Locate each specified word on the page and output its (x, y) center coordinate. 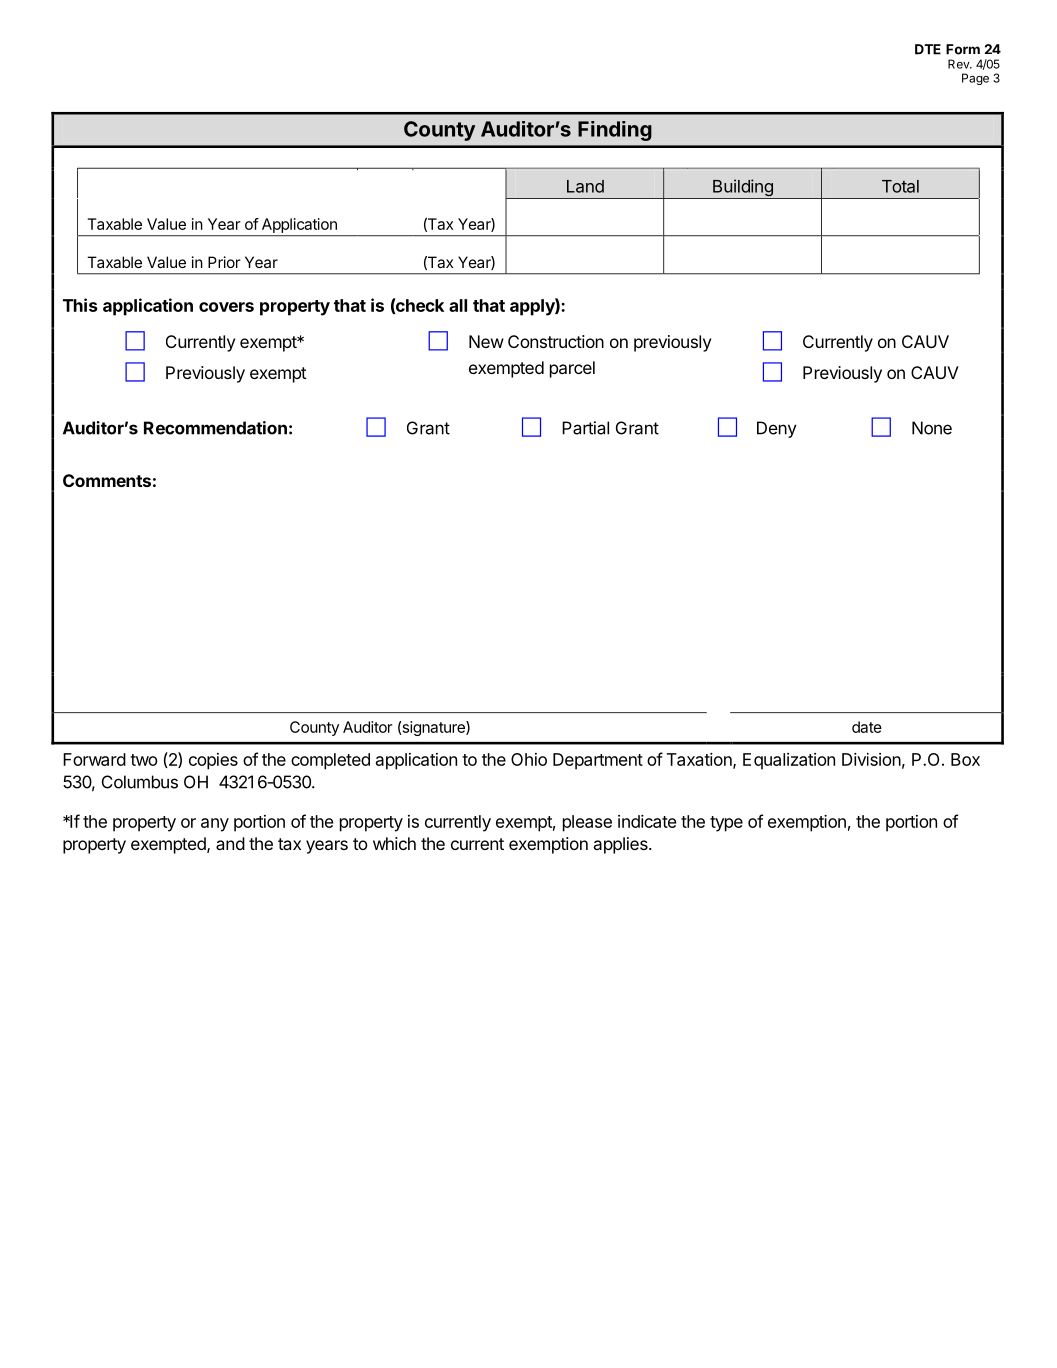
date (867, 727)
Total (900, 186)
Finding (615, 131)
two (143, 760)
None (932, 428)
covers (226, 307)
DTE (928, 49)
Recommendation (215, 428)
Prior (224, 262)
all (458, 305)
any (215, 825)
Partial (585, 428)
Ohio (529, 759)
